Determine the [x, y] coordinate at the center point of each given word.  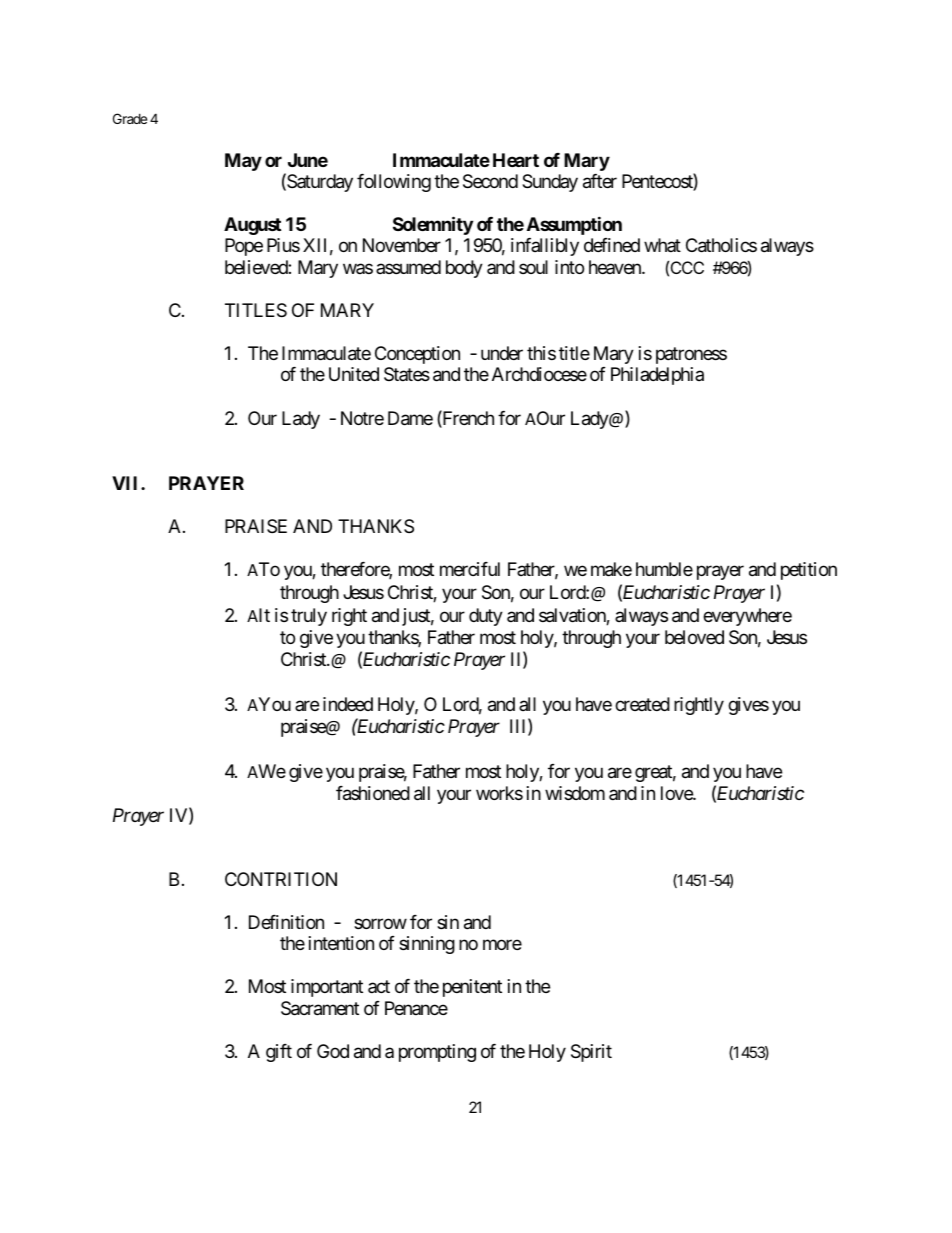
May [243, 162]
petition [809, 571]
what [662, 245]
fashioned [373, 793]
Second [490, 181]
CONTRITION [281, 879]
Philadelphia [657, 376]
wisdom [575, 793]
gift [279, 1053]
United [354, 374]
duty [486, 617]
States [407, 374]
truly [309, 617]
